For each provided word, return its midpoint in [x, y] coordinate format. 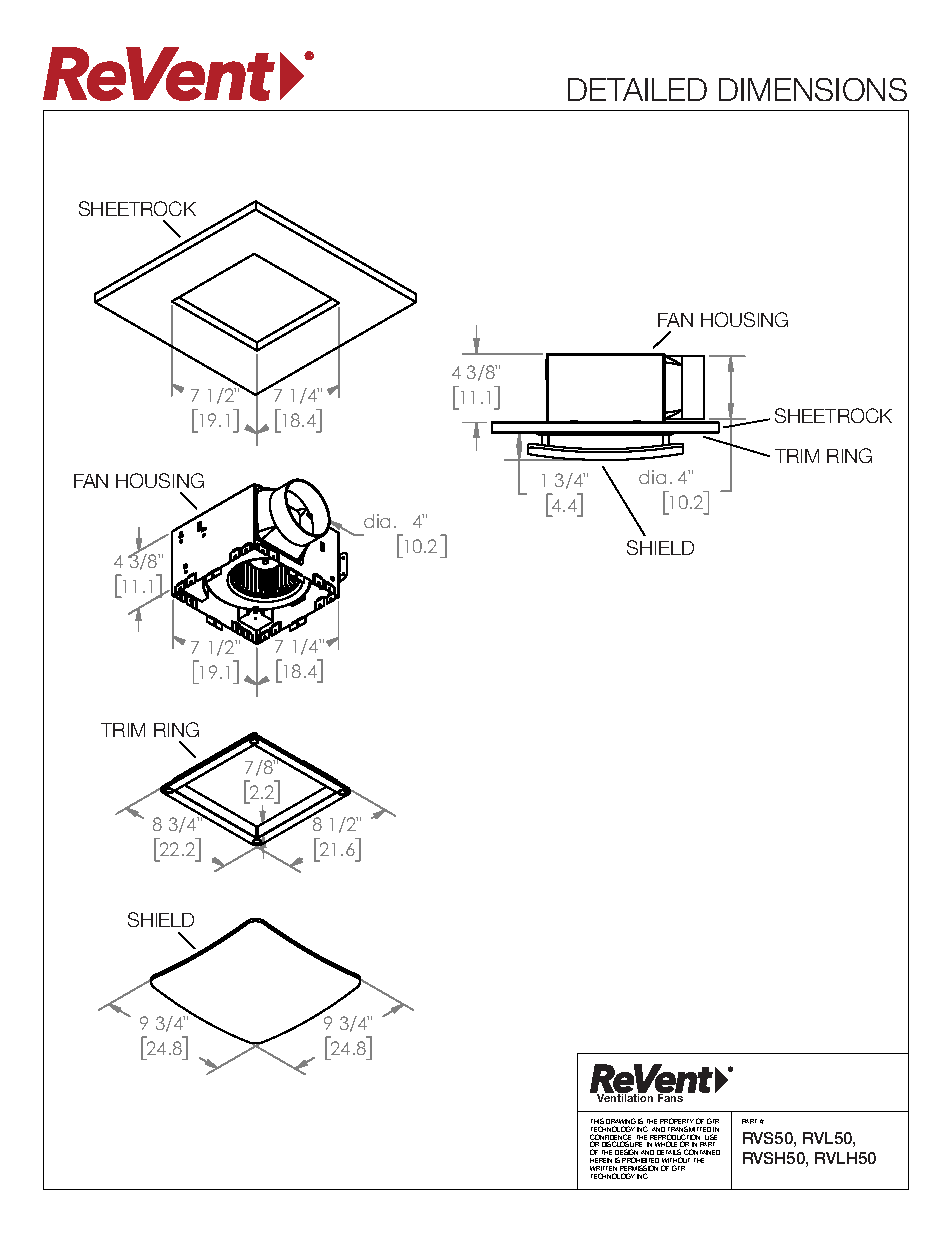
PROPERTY [677, 1122]
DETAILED [637, 89]
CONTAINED [702, 1152]
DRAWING [621, 1122]
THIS [597, 1122]
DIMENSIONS [813, 89]
